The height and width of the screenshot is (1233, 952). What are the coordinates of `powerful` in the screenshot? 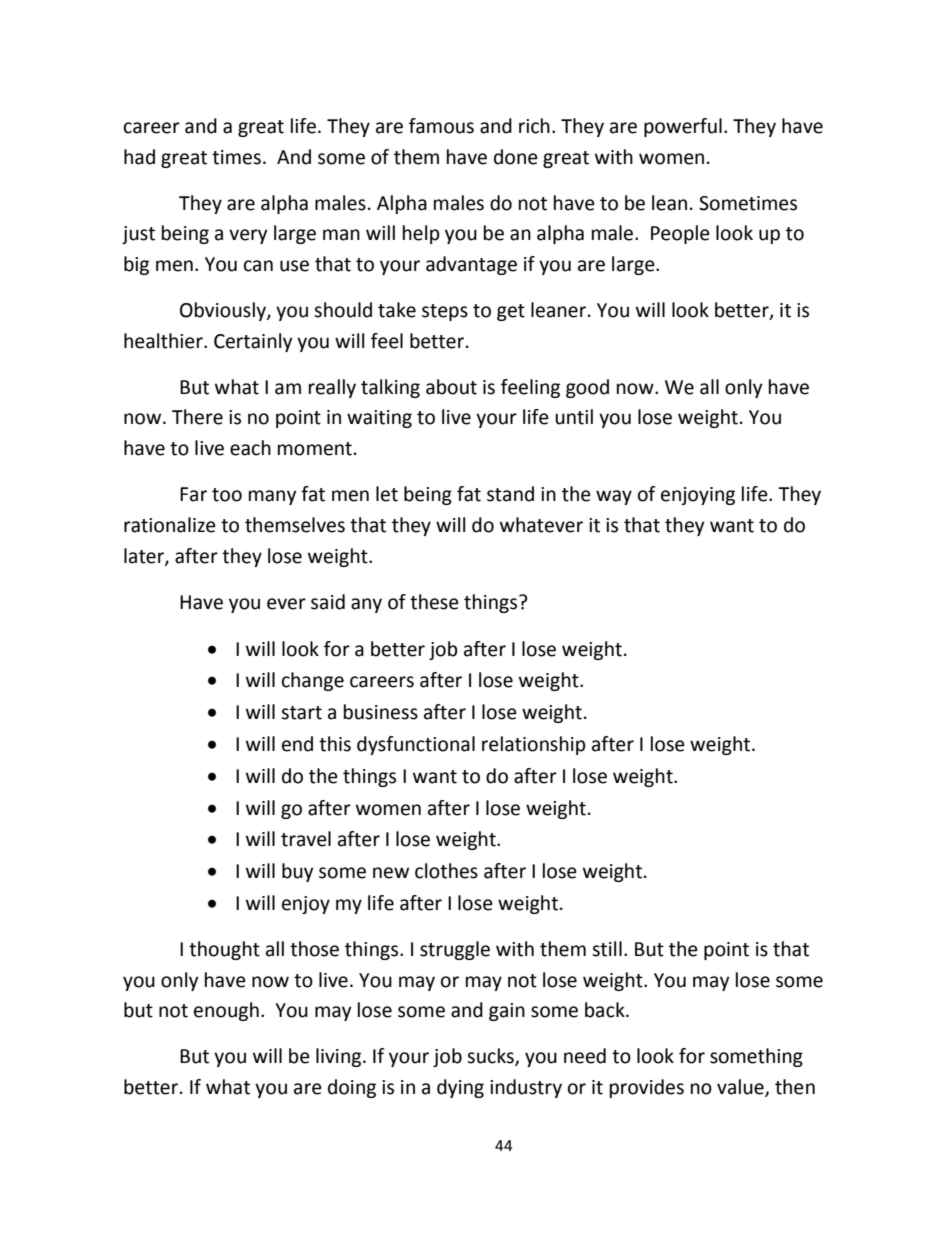 It's located at (683, 127).
